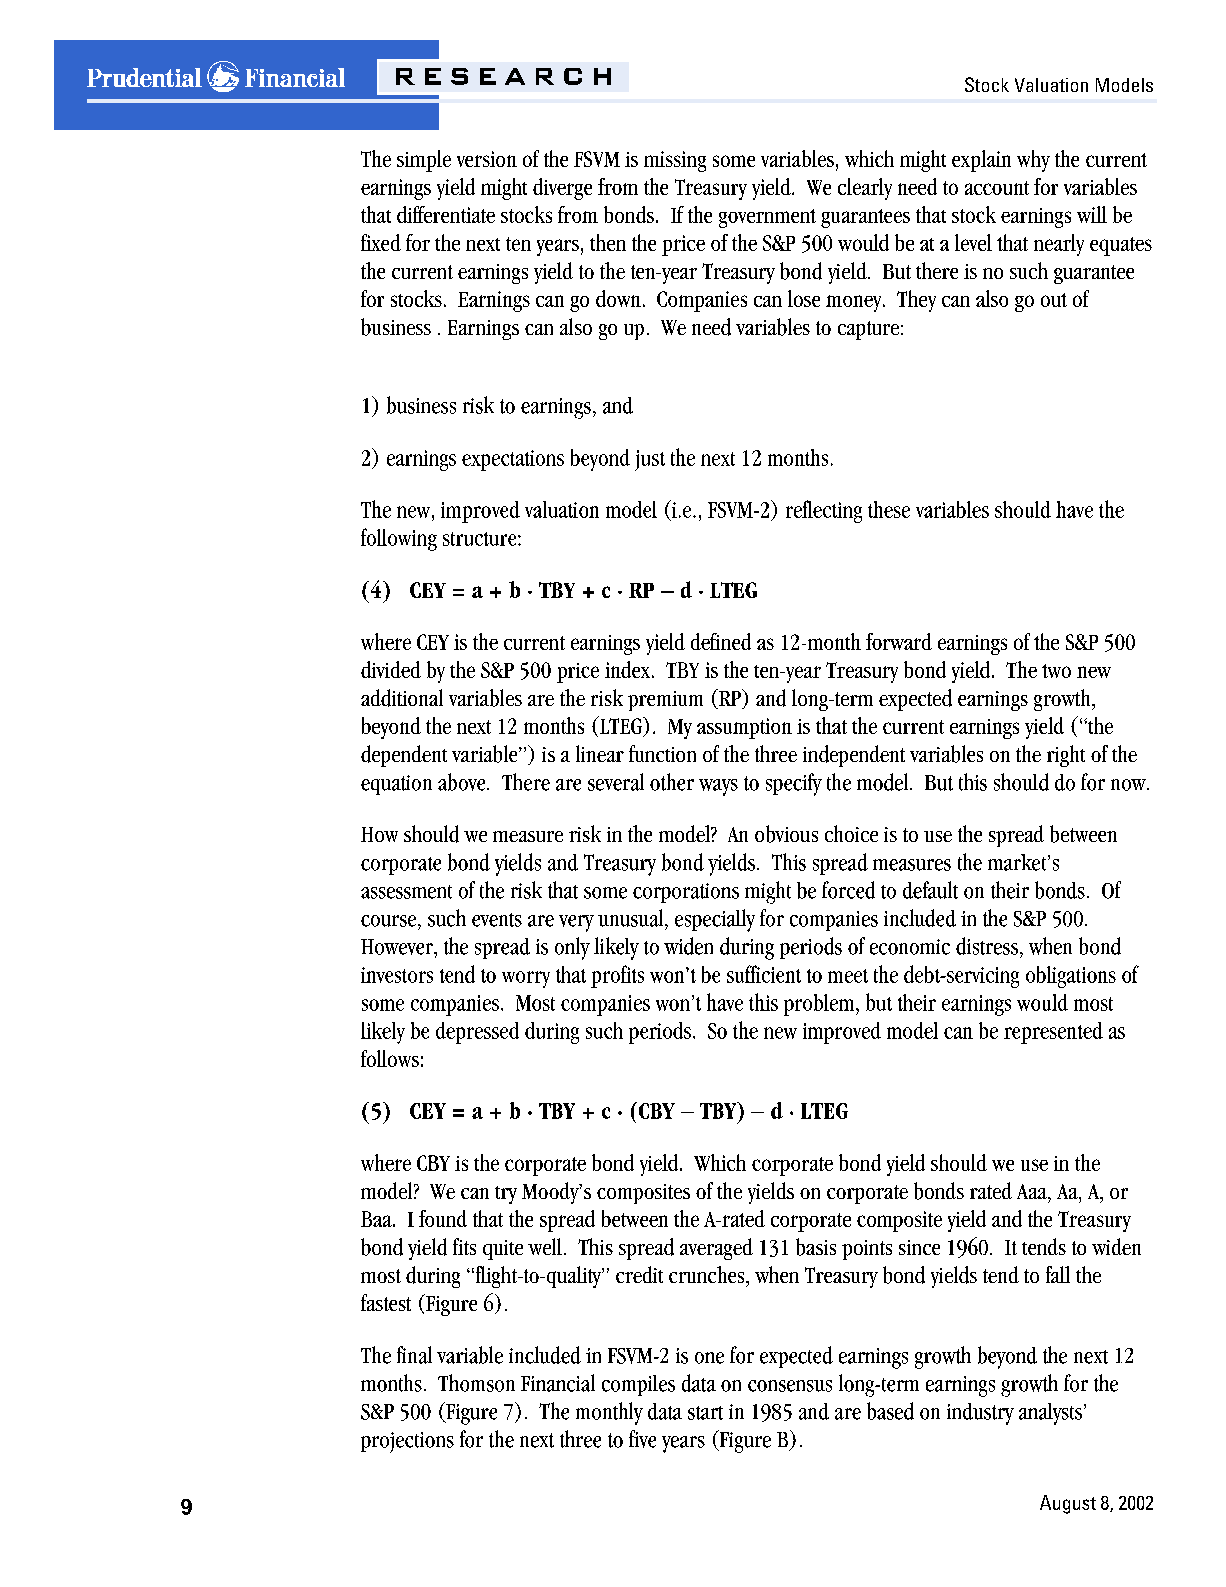 This screenshot has height=1587, width=1226. What do you see at coordinates (721, 641) in the screenshot?
I see `defined` at bounding box center [721, 641].
